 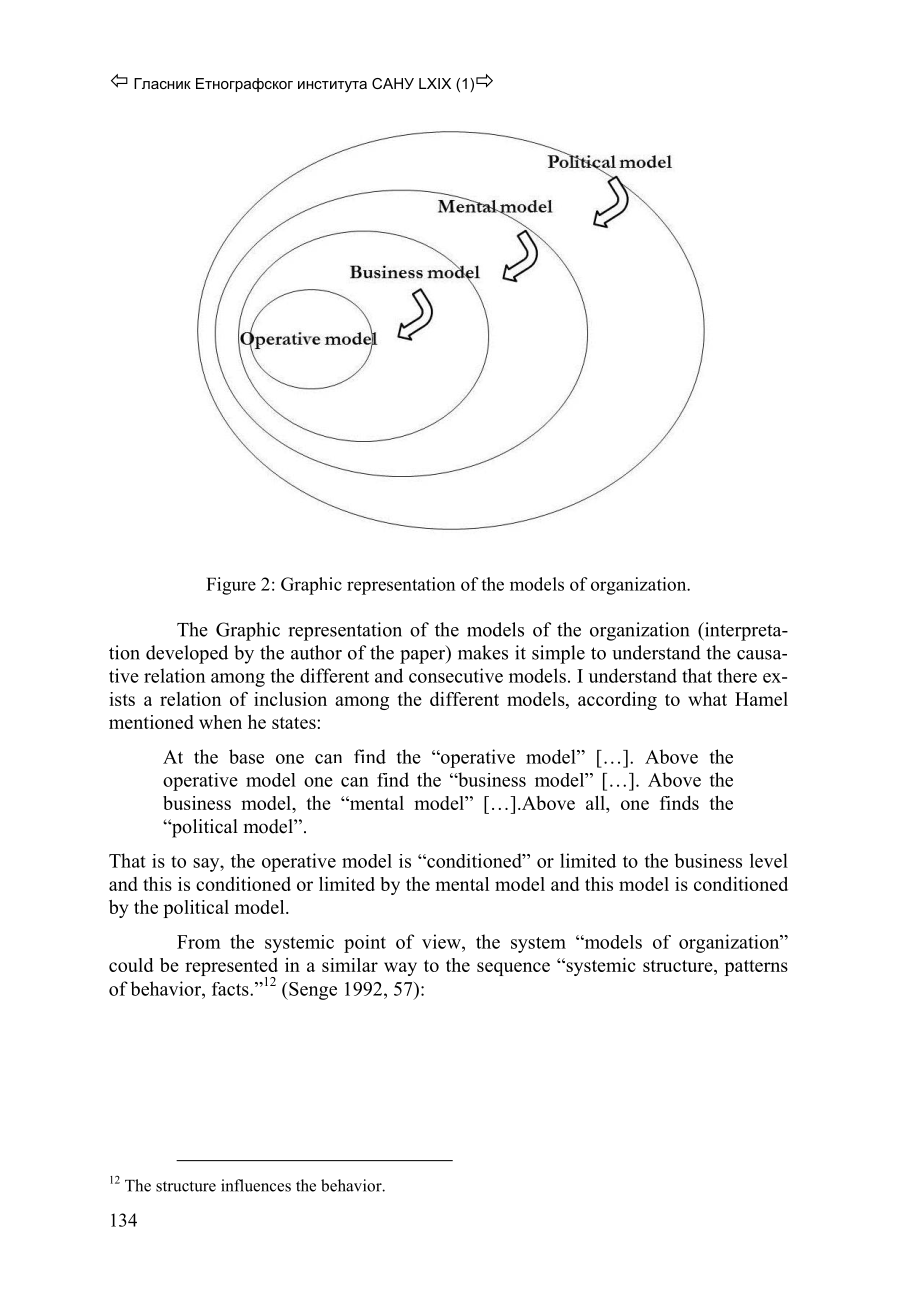 I want to click on makes, so click(x=483, y=652).
